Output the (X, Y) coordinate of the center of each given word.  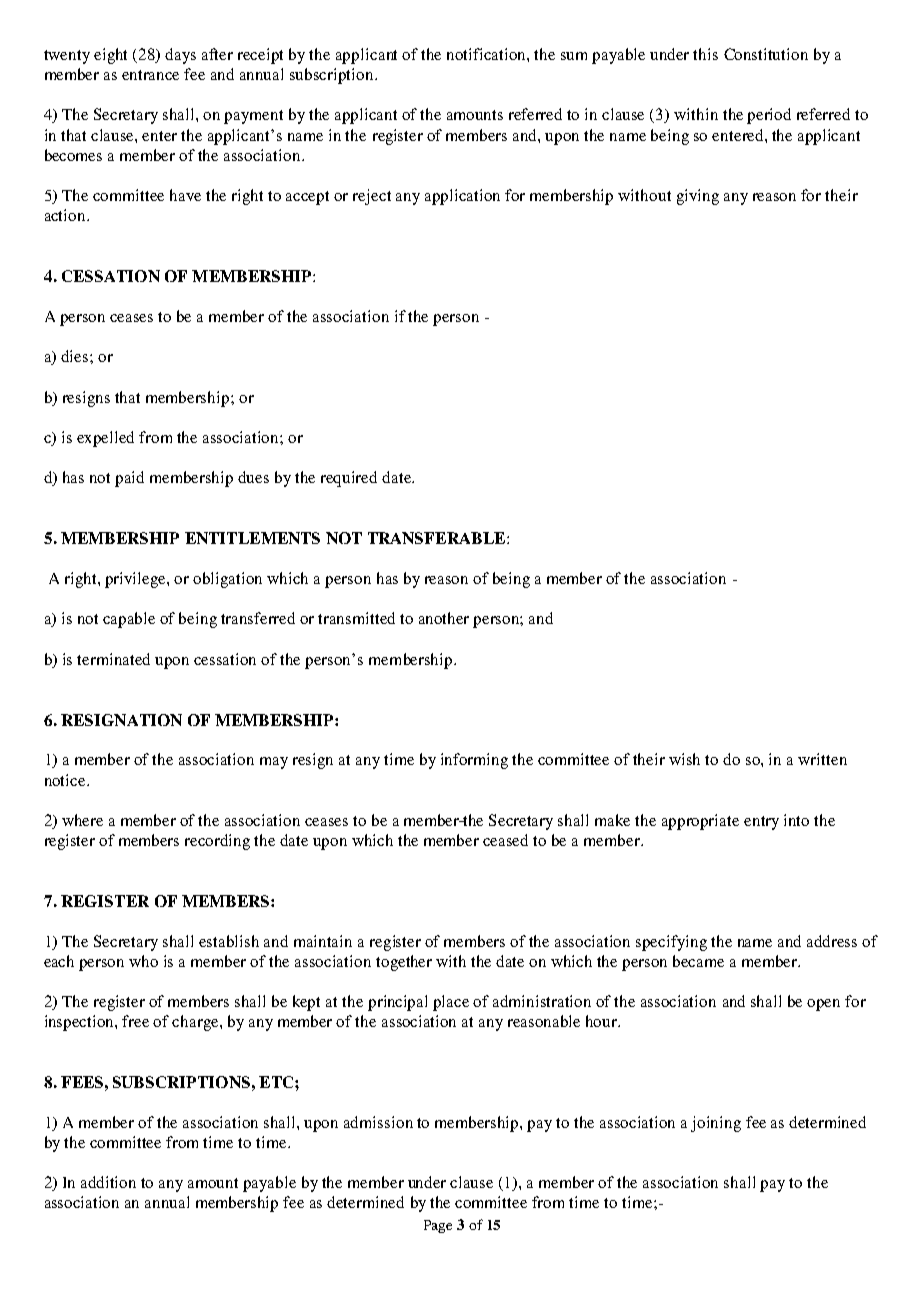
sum (574, 56)
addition (108, 1182)
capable (129, 620)
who (143, 961)
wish (684, 759)
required (349, 479)
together (404, 963)
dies (76, 356)
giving (698, 197)
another (444, 618)
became (698, 961)
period (769, 116)
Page (438, 1226)
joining (716, 1124)
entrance (150, 75)
